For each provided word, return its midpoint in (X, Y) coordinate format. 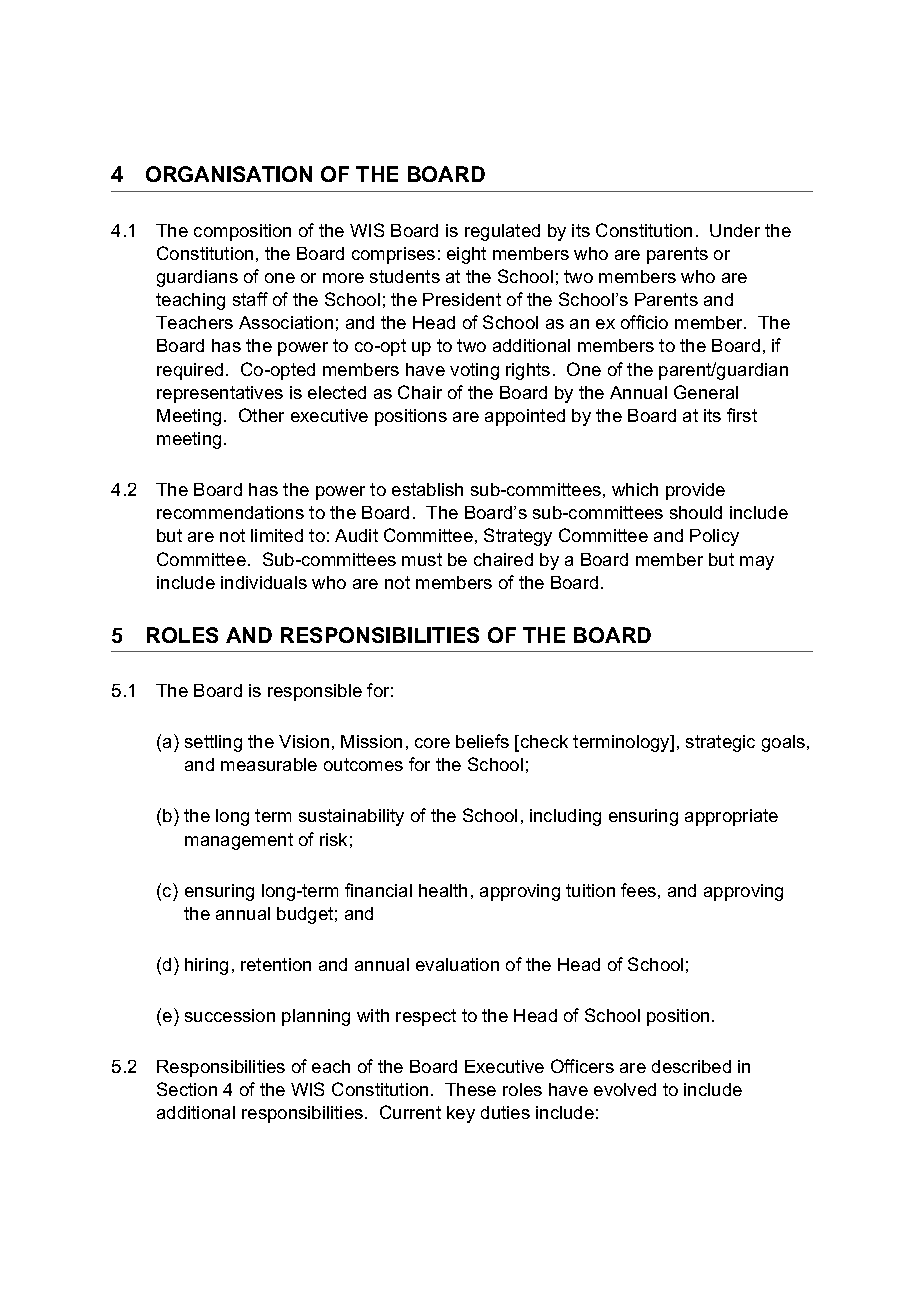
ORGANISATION (229, 174)
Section (187, 1089)
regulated (502, 232)
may (757, 563)
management (239, 841)
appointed (525, 417)
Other (261, 415)
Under (735, 230)
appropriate (731, 817)
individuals (264, 582)
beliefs (482, 741)
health (443, 890)
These (470, 1089)
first (742, 415)
